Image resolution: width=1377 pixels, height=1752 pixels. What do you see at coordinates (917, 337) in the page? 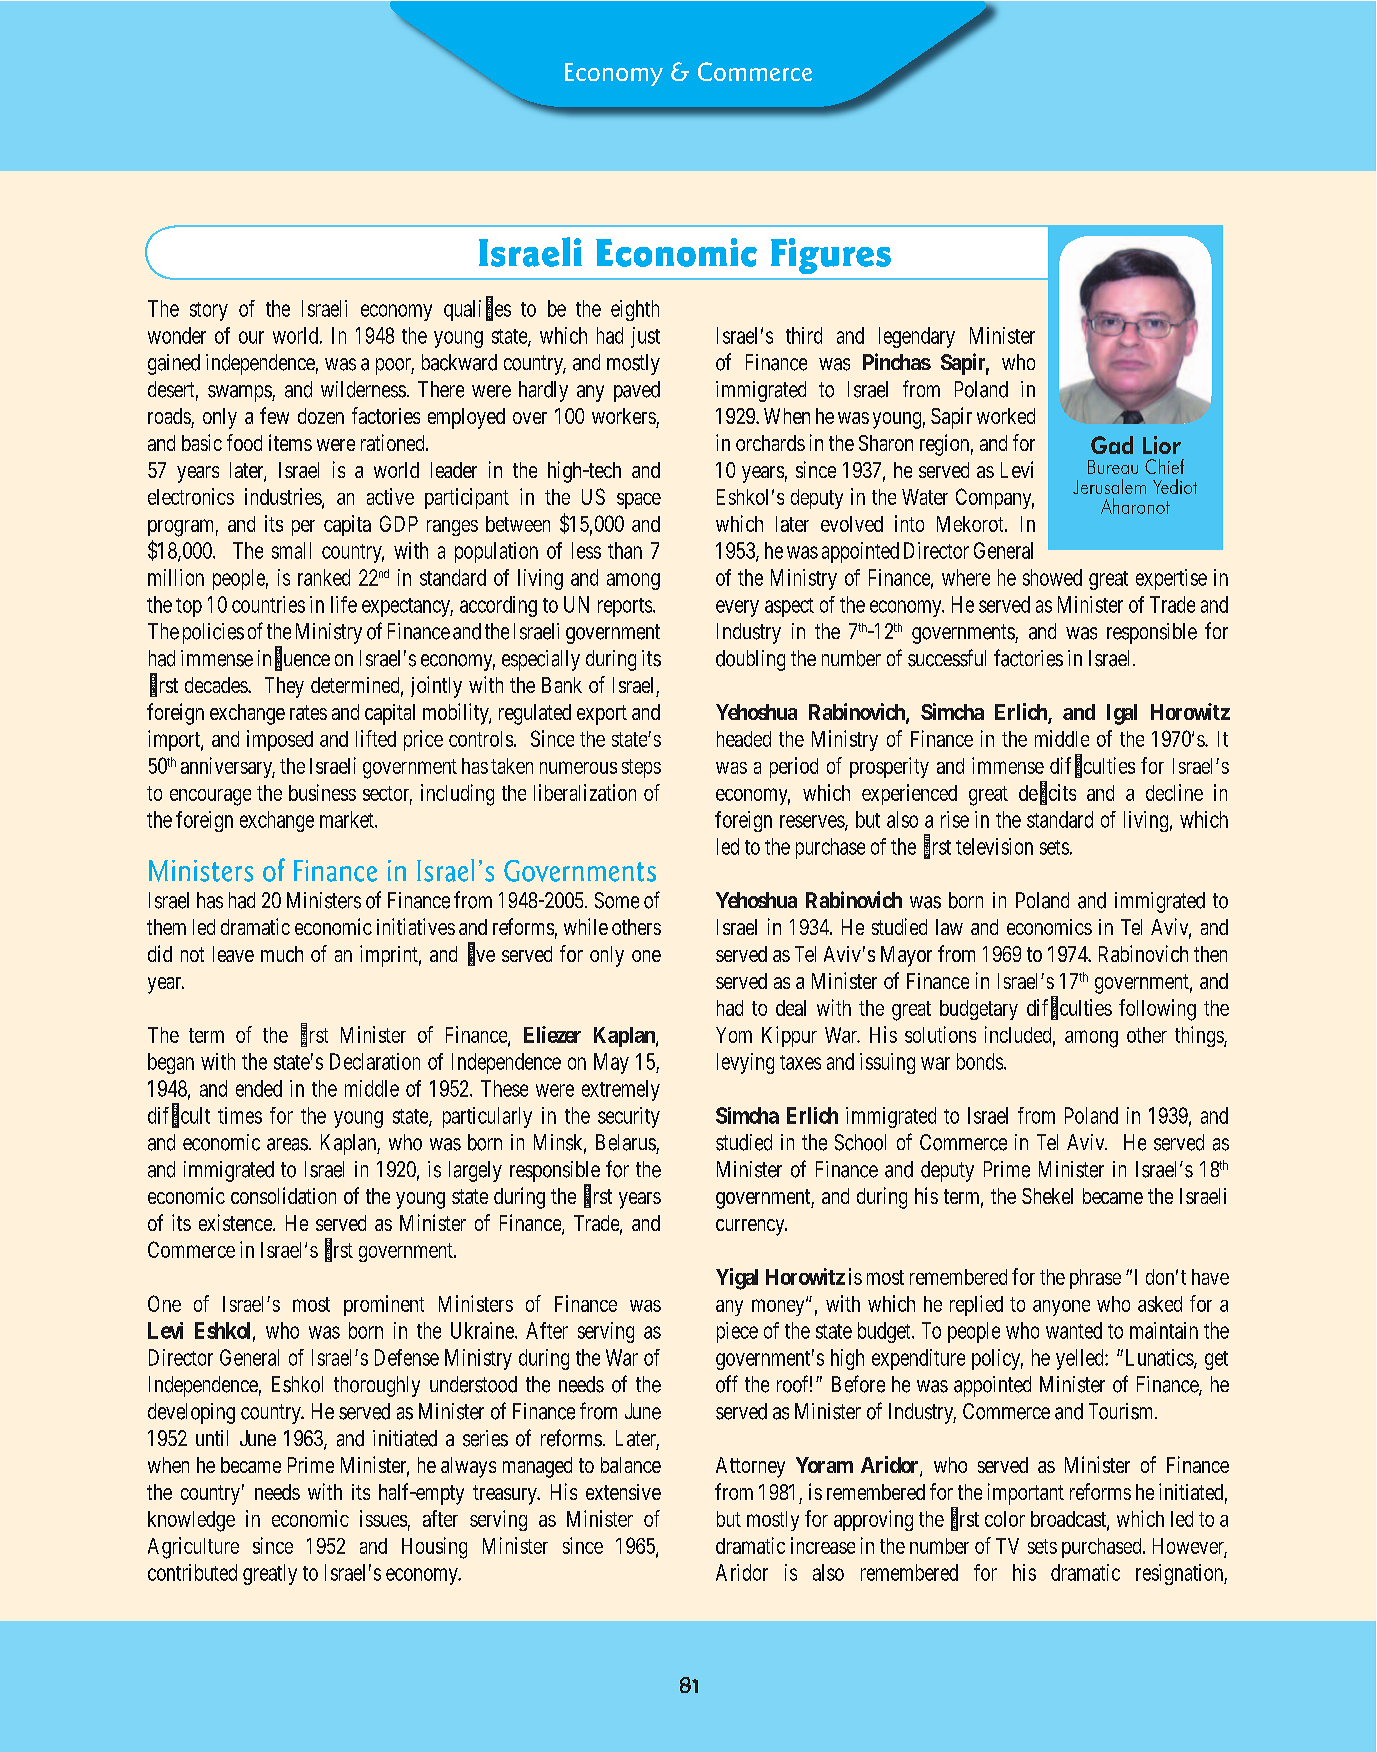
I see `legendary` at bounding box center [917, 337].
